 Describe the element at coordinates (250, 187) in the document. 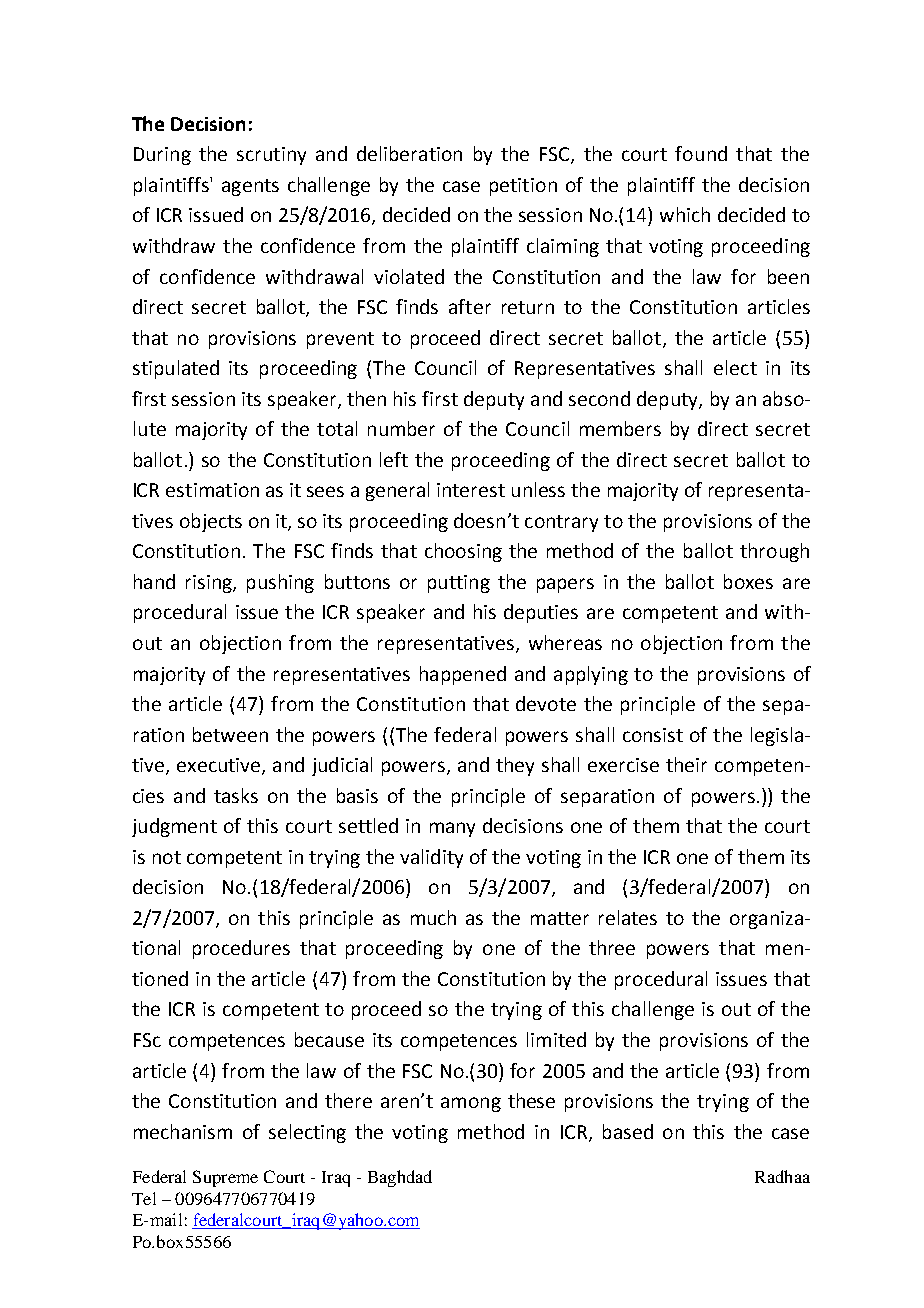

I see `agents` at that location.
